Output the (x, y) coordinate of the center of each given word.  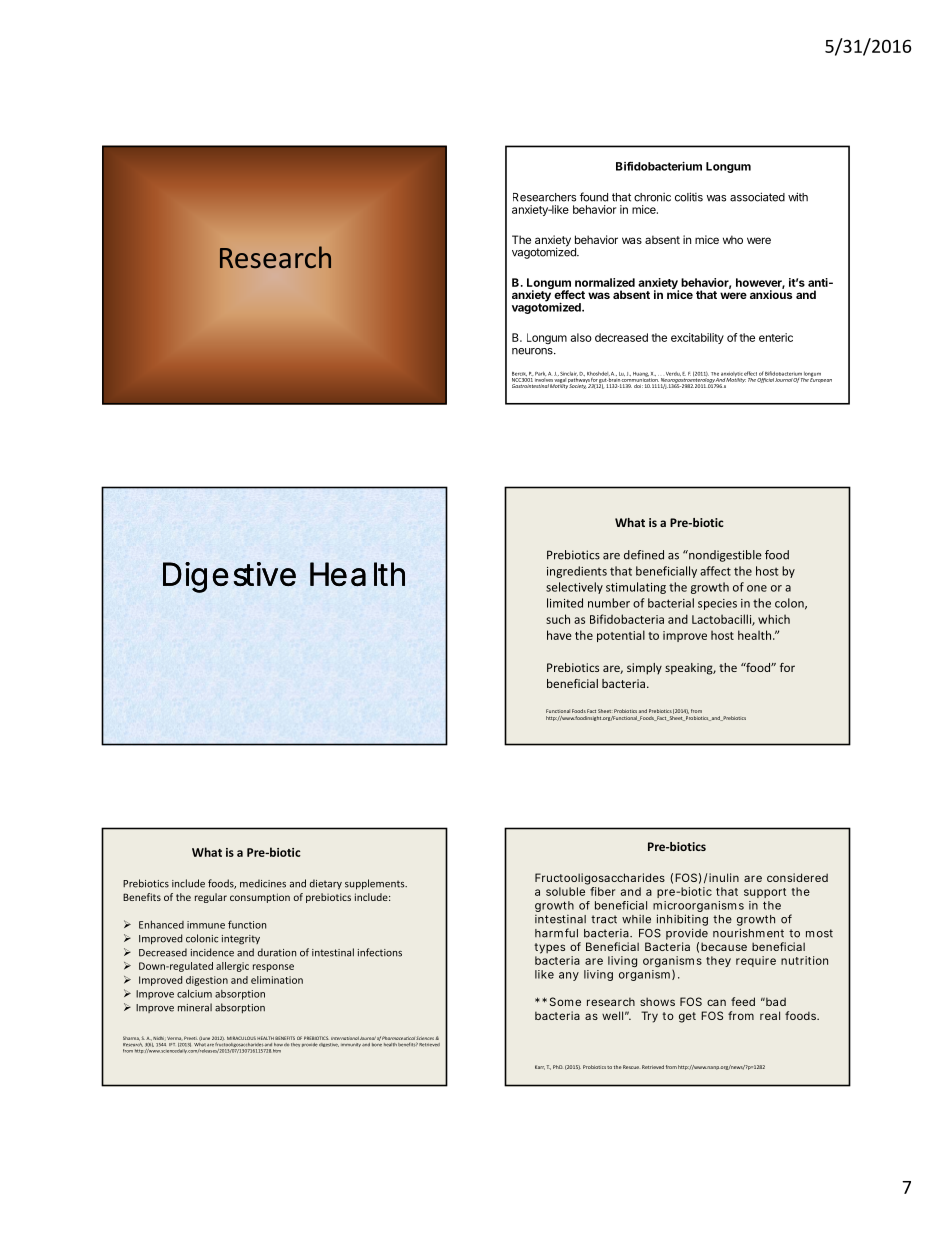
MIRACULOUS (241, 1038)
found (594, 197)
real (770, 1015)
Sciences (425, 1038)
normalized (605, 282)
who (733, 239)
